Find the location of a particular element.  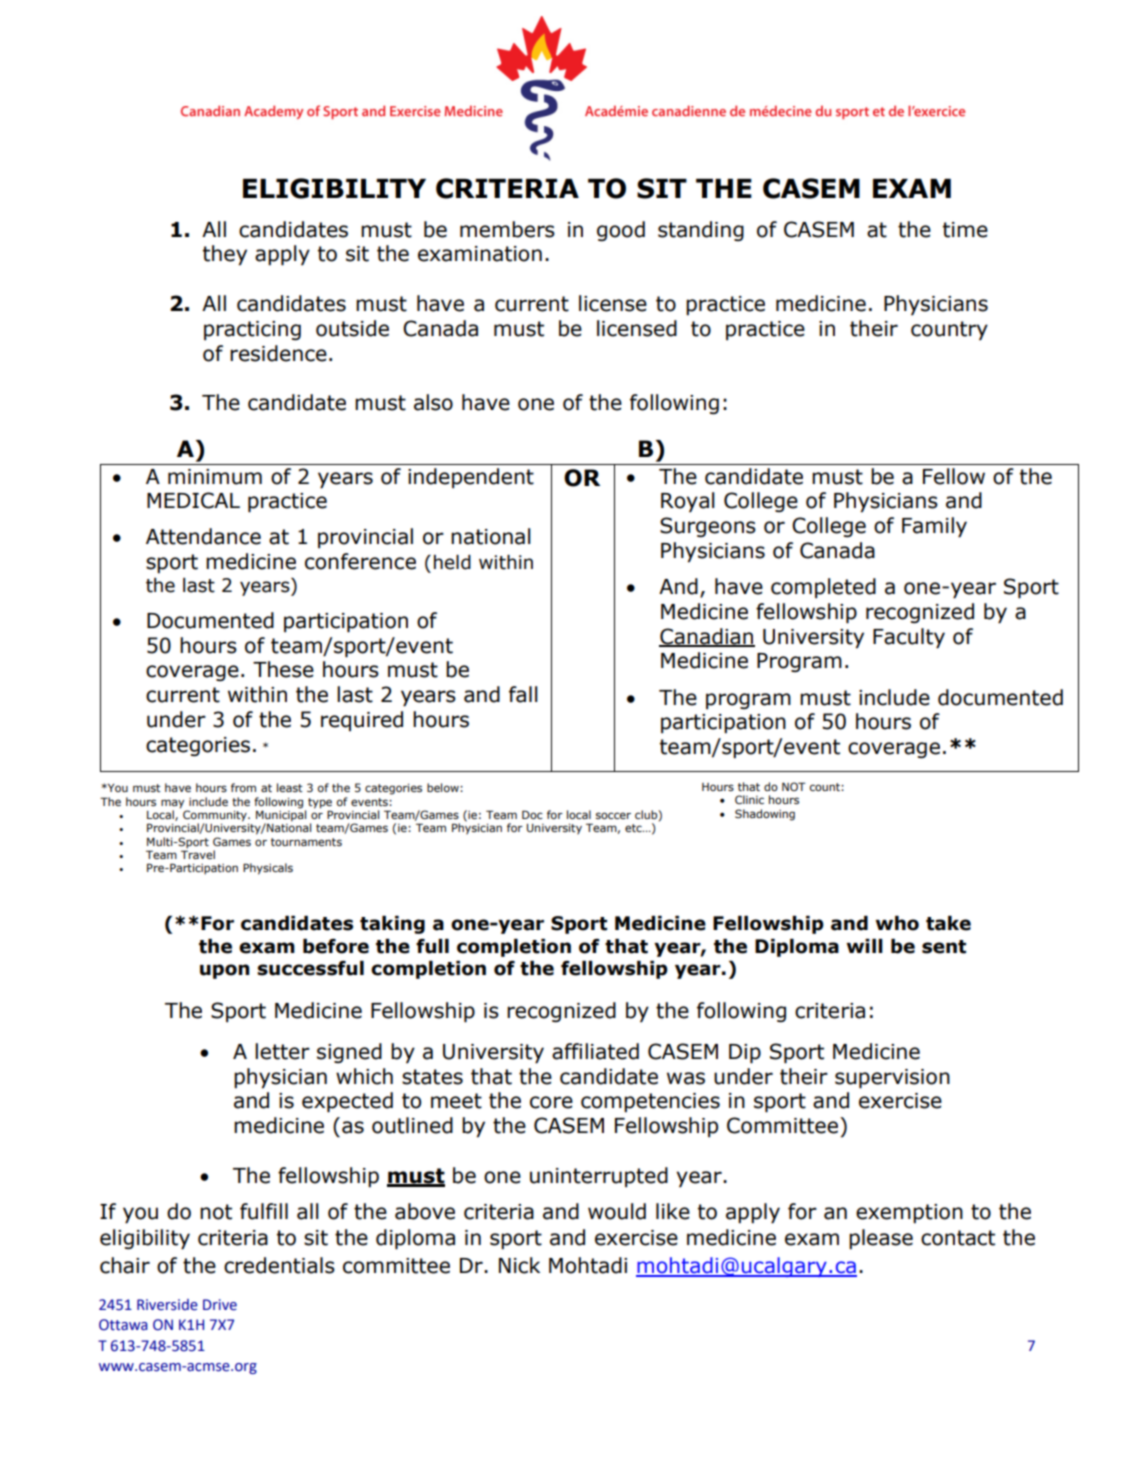

These is located at coordinates (283, 669).
